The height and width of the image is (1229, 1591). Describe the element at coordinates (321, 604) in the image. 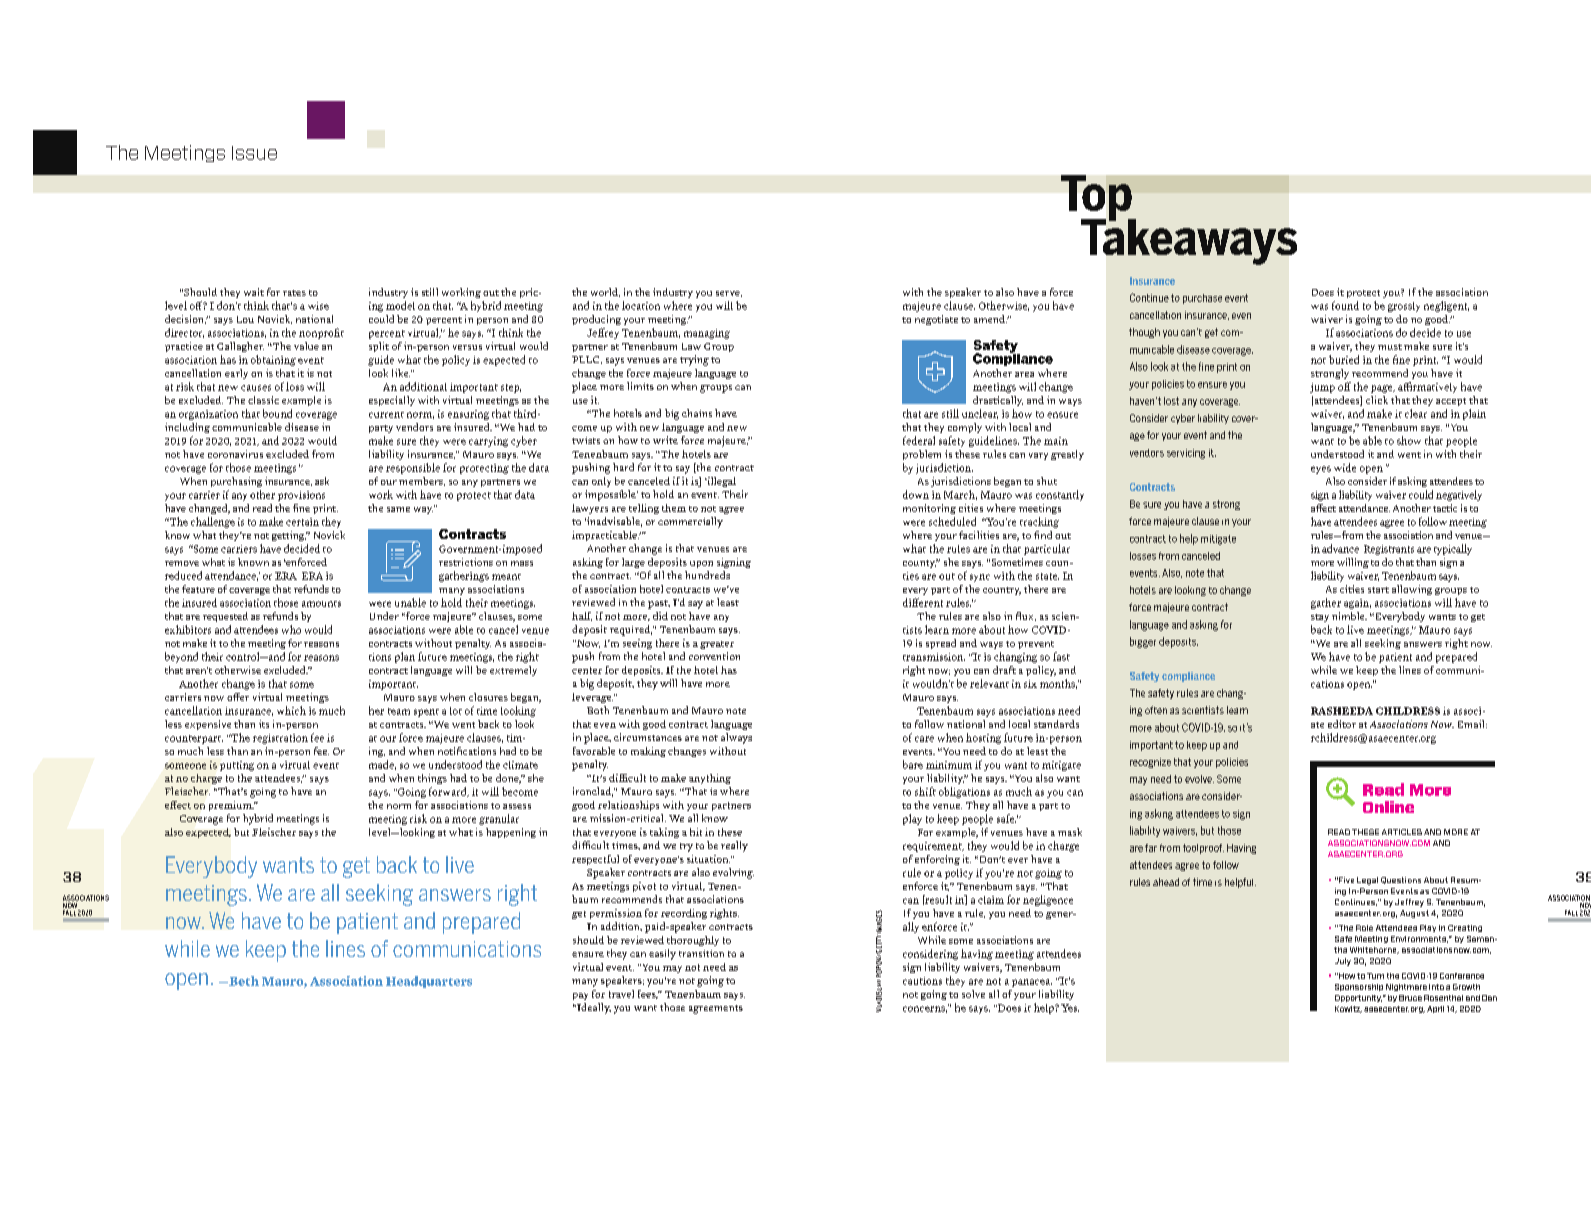

I see `amounts` at that location.
